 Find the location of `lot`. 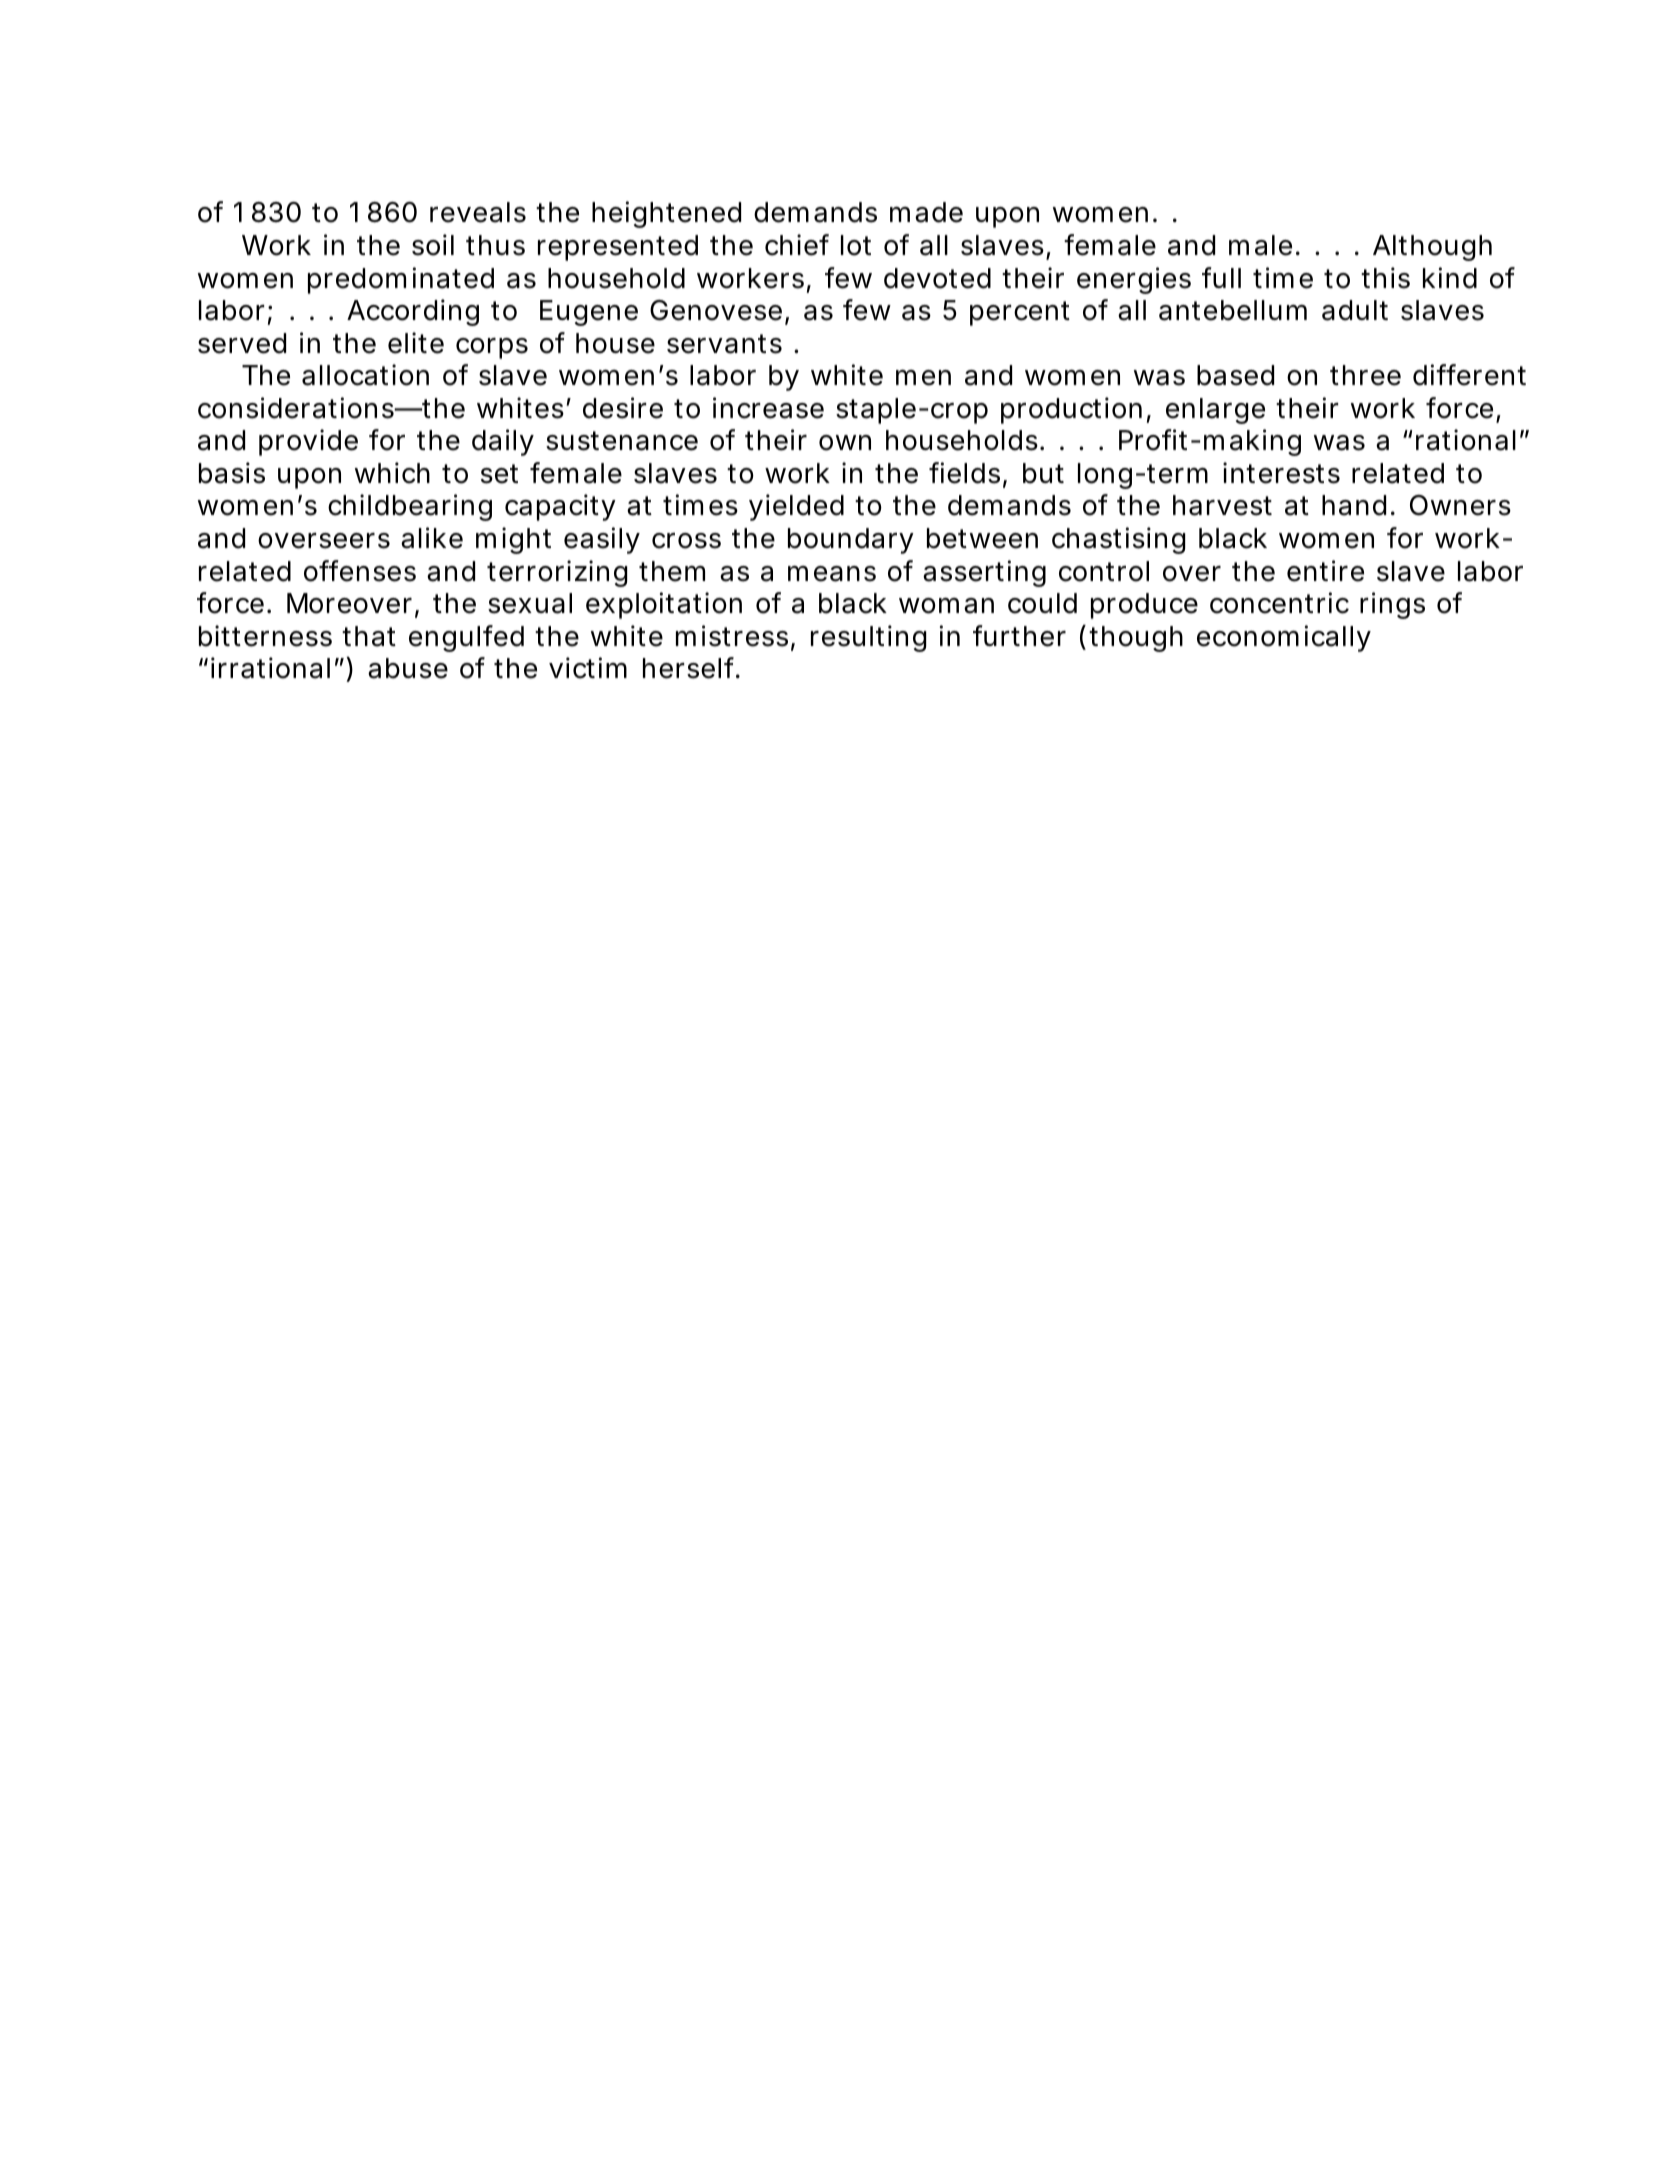

lot is located at coordinates (856, 245).
